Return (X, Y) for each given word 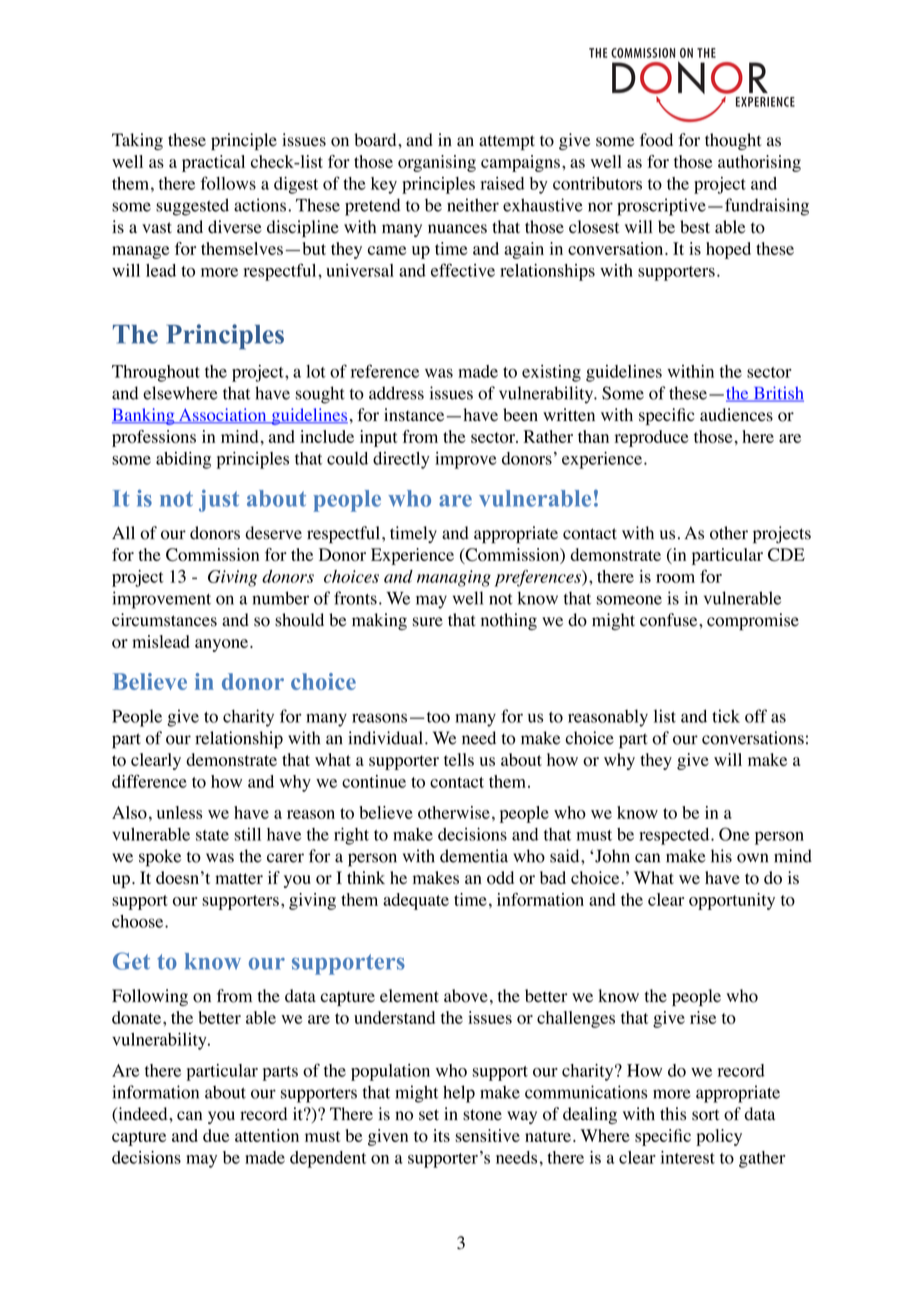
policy (719, 1137)
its (441, 1135)
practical (213, 163)
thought (733, 141)
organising (437, 163)
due (216, 1135)
